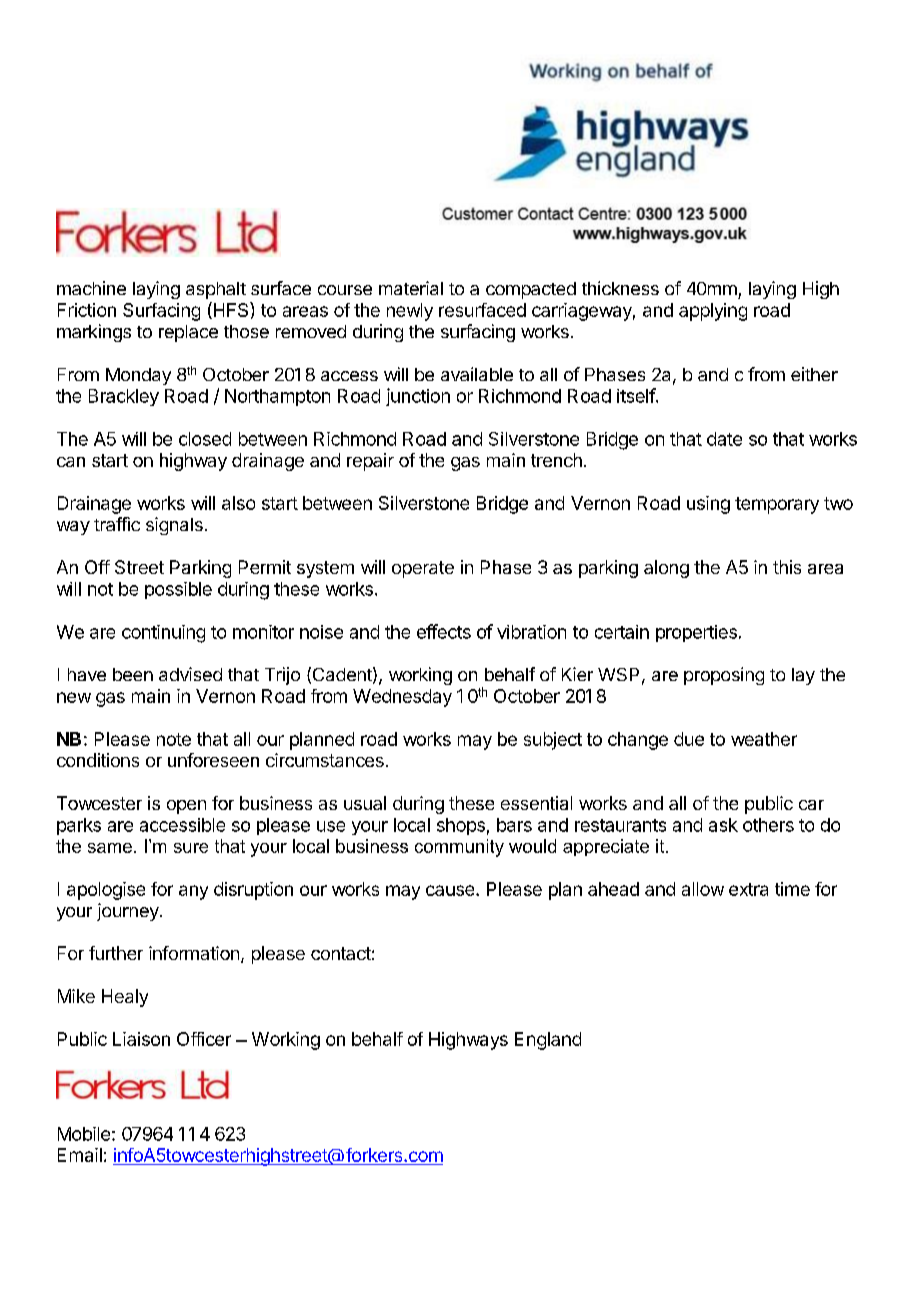 This screenshot has width=924, height=1308. What do you see at coordinates (188, 333) in the screenshot?
I see `replace` at bounding box center [188, 333].
